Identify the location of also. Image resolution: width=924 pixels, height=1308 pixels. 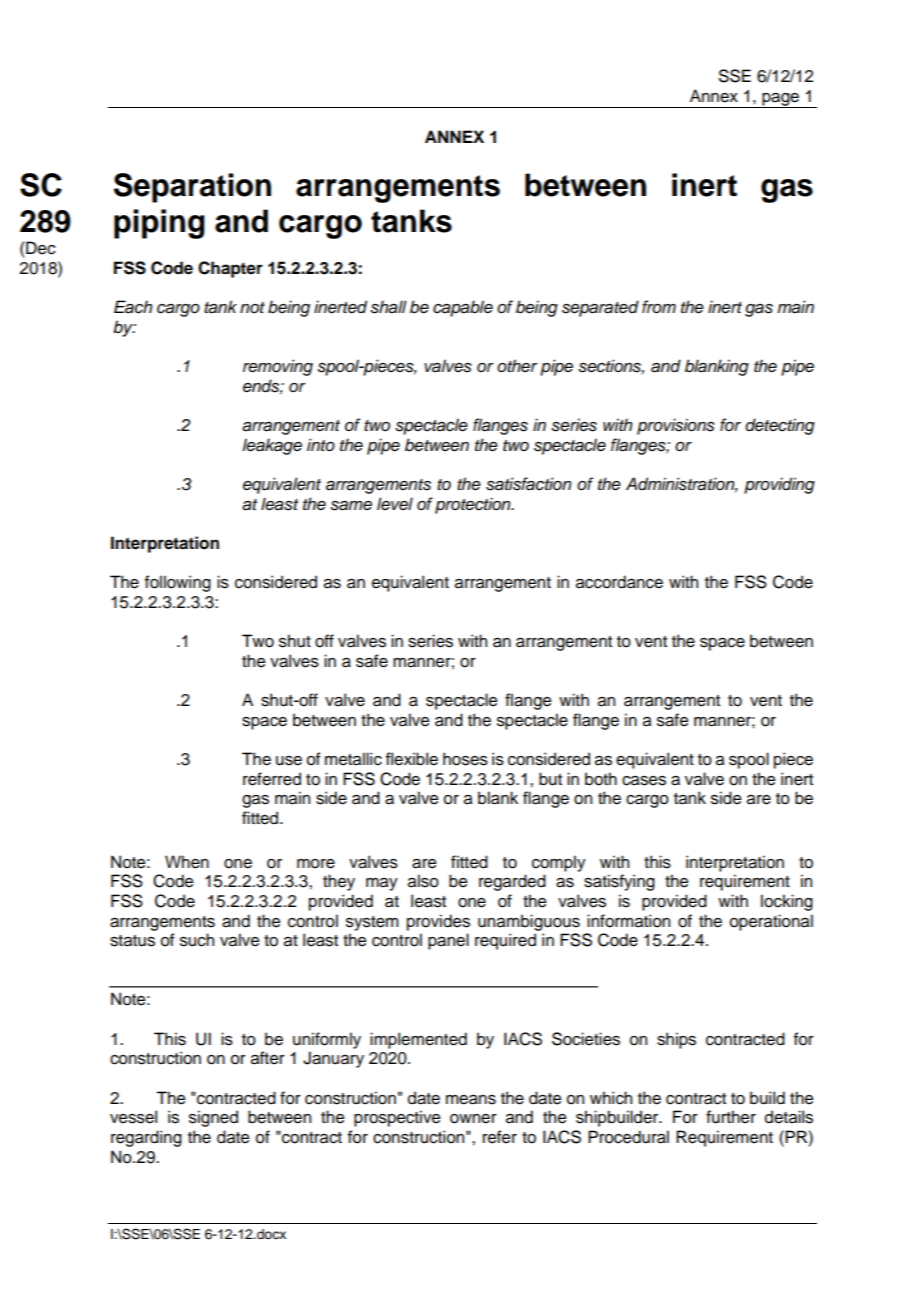
(423, 881).
